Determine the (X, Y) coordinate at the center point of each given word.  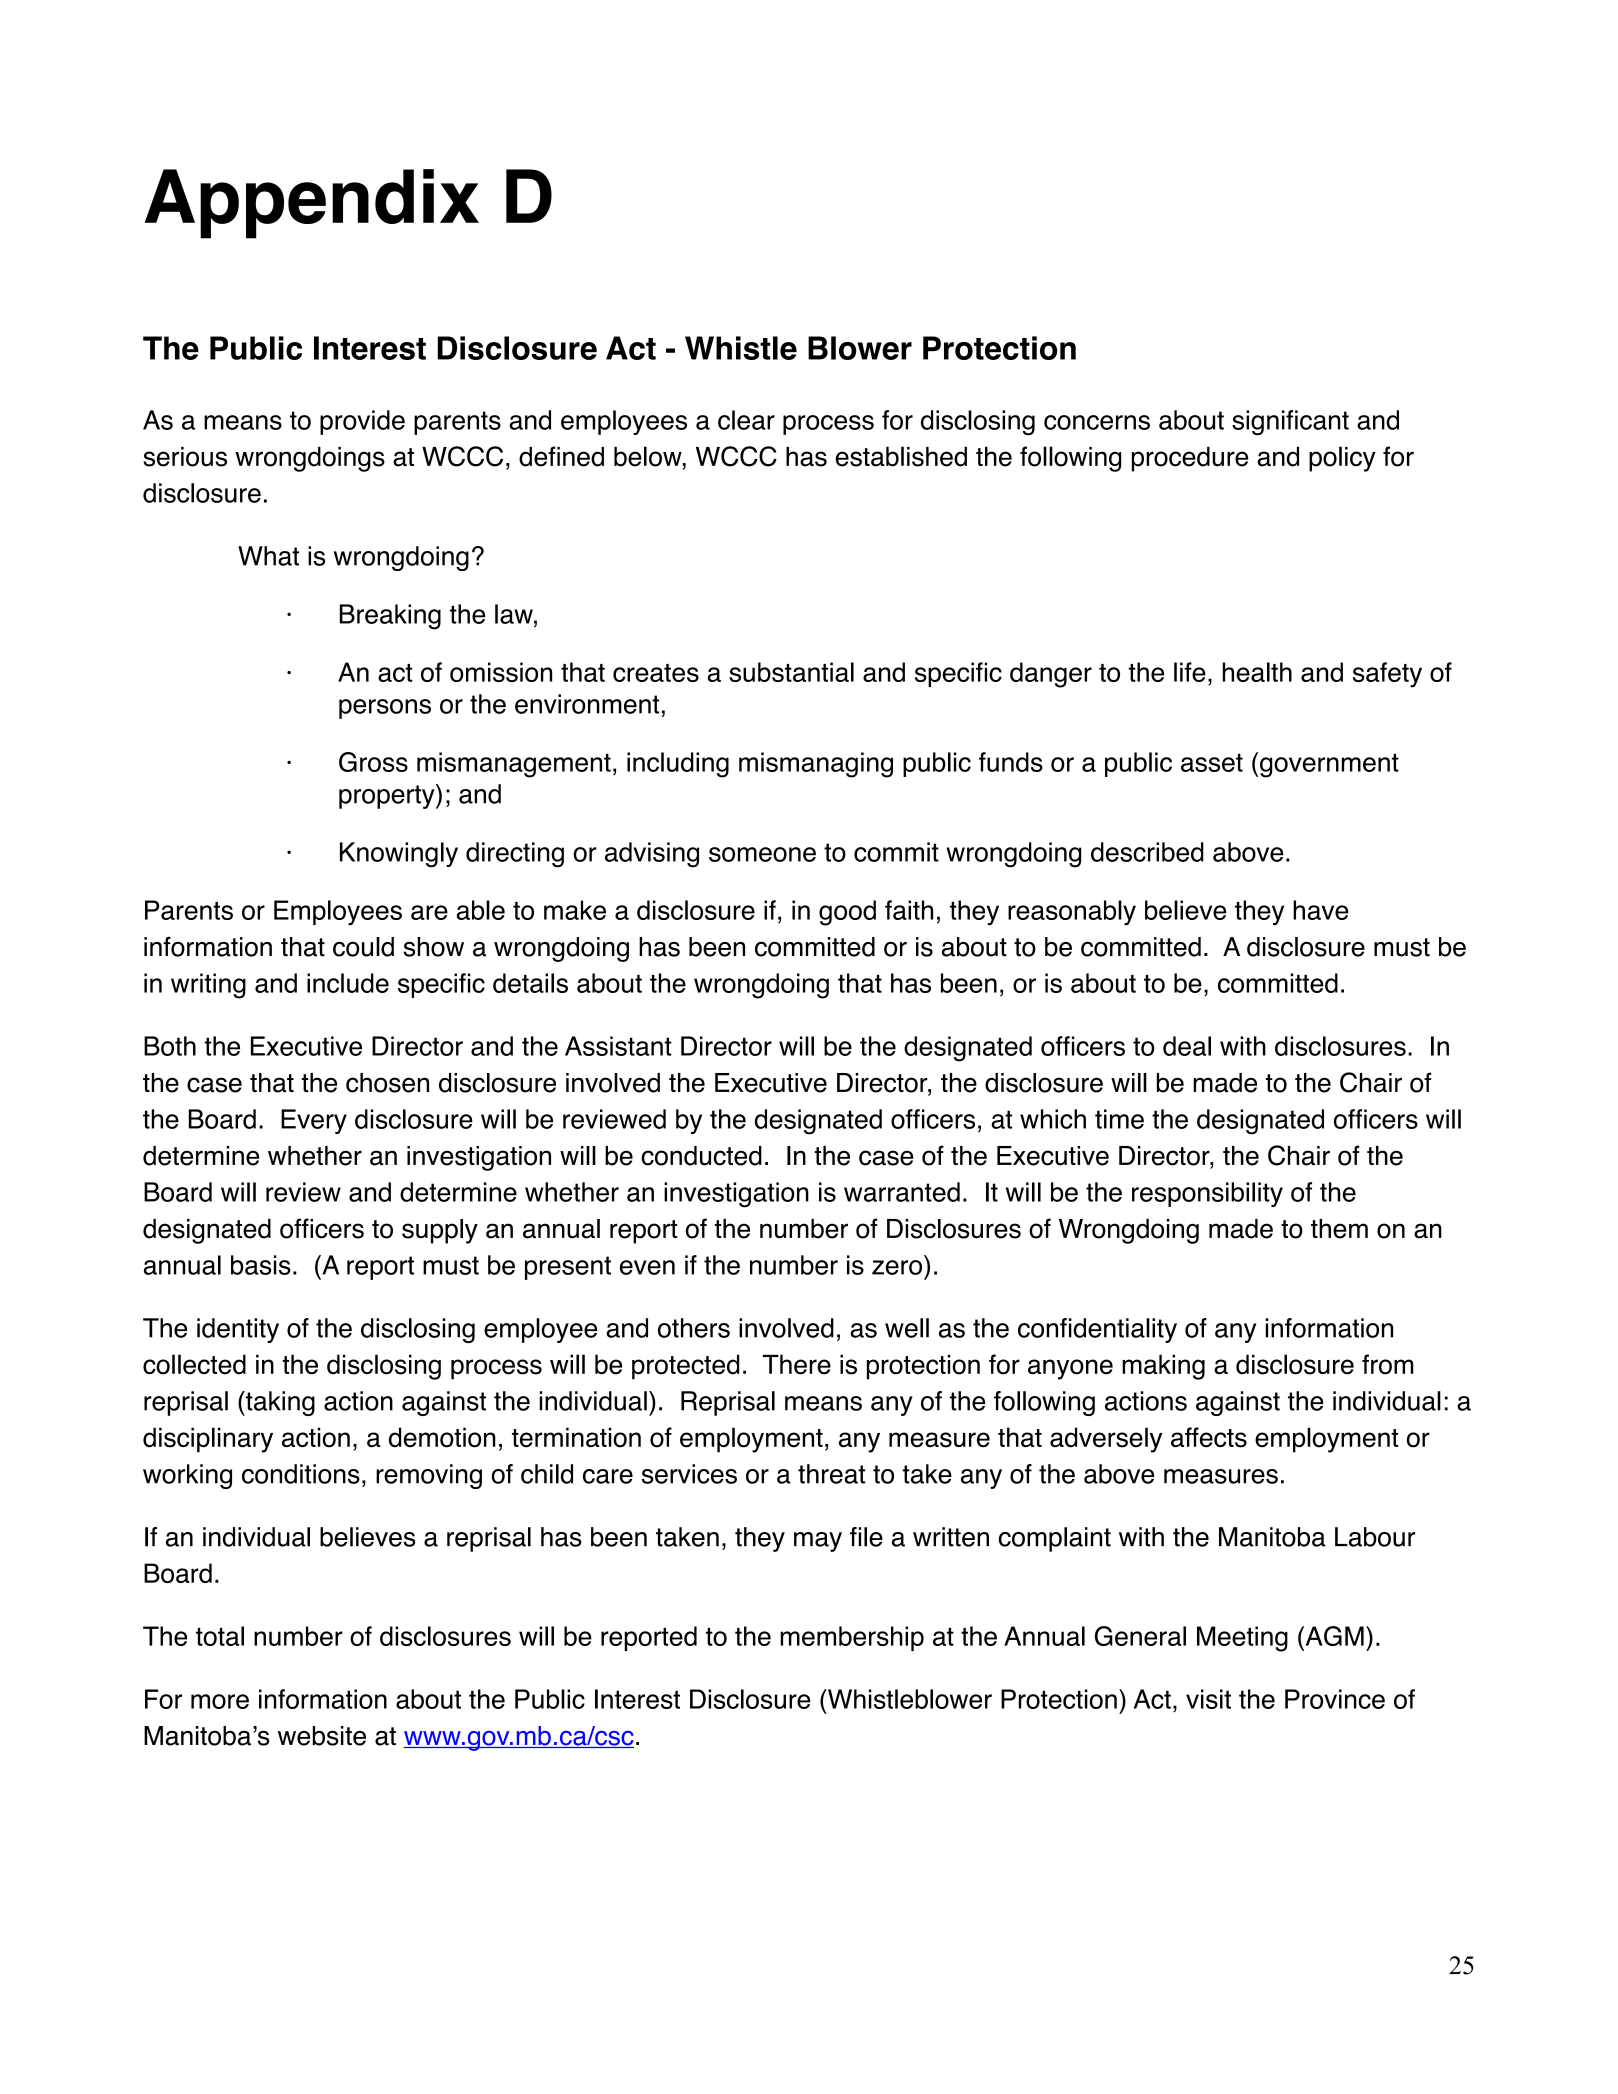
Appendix (312, 204)
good (847, 913)
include (348, 983)
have (1321, 910)
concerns (1097, 422)
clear (746, 420)
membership (852, 1638)
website (322, 1736)
